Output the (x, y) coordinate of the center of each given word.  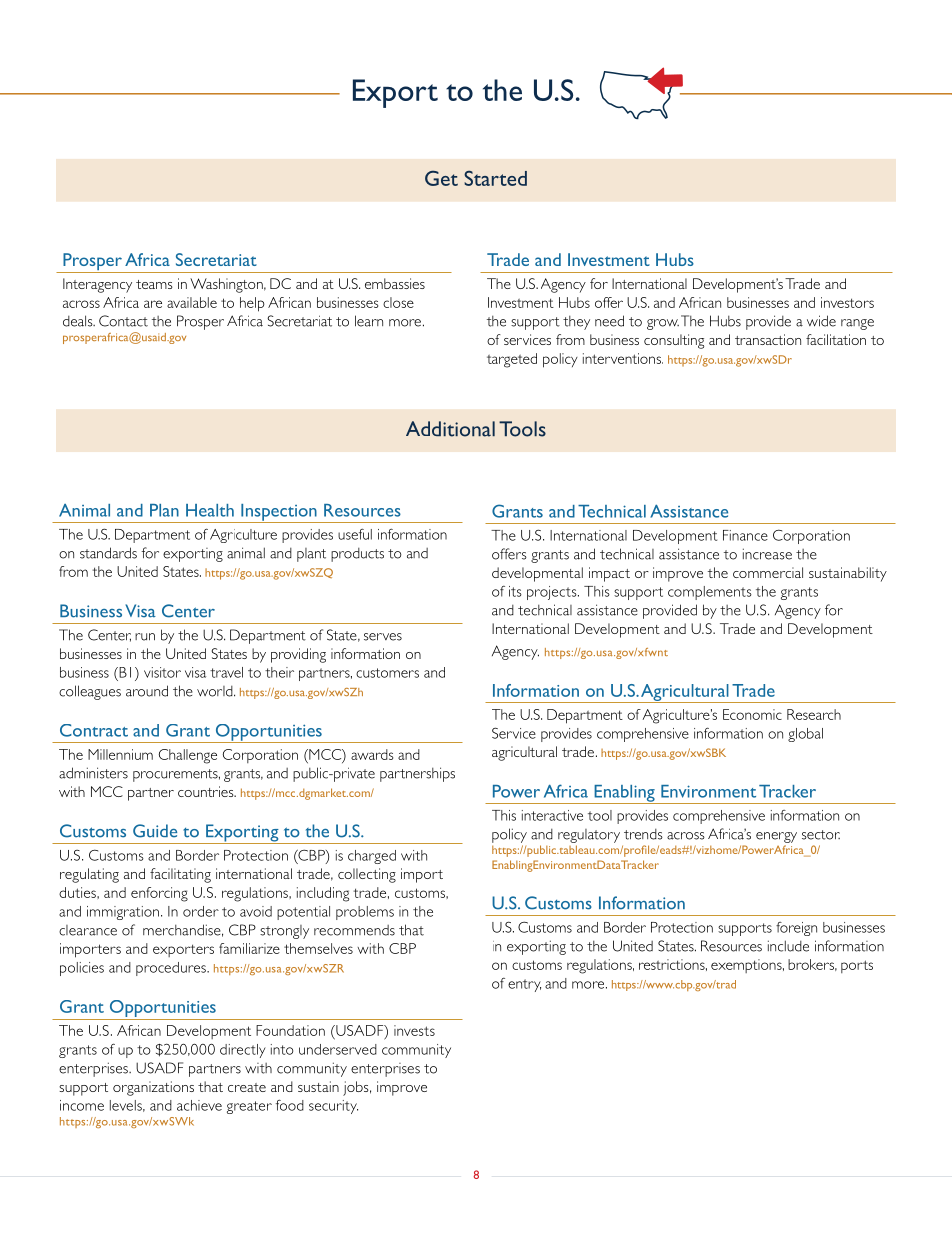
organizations (153, 1088)
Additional (450, 429)
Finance (745, 535)
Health (210, 510)
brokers (812, 965)
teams (154, 284)
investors (847, 302)
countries (207, 791)
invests (414, 1030)
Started (495, 178)
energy (776, 837)
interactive (552, 815)
